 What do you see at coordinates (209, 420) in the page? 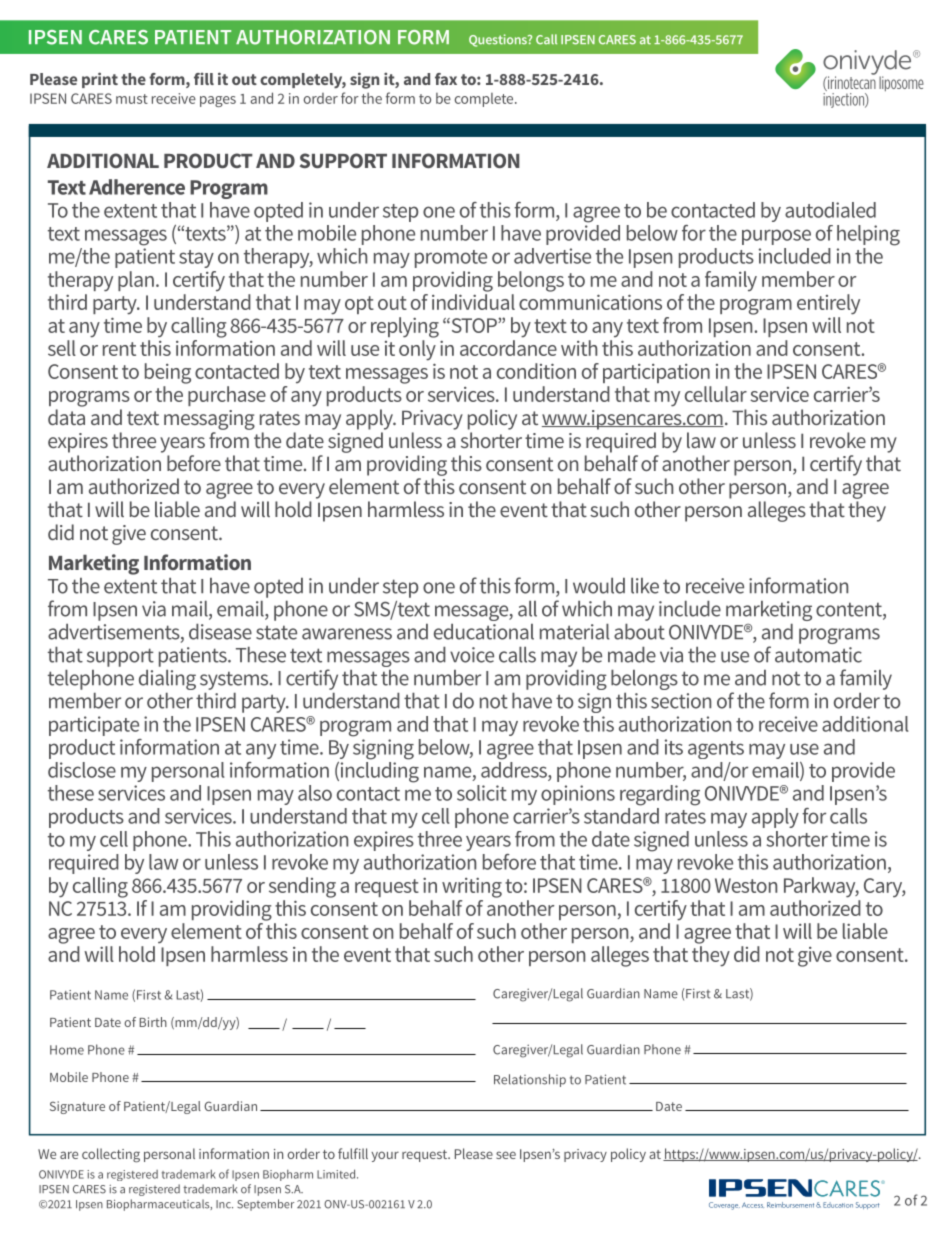
I see `messaging` at bounding box center [209, 420].
